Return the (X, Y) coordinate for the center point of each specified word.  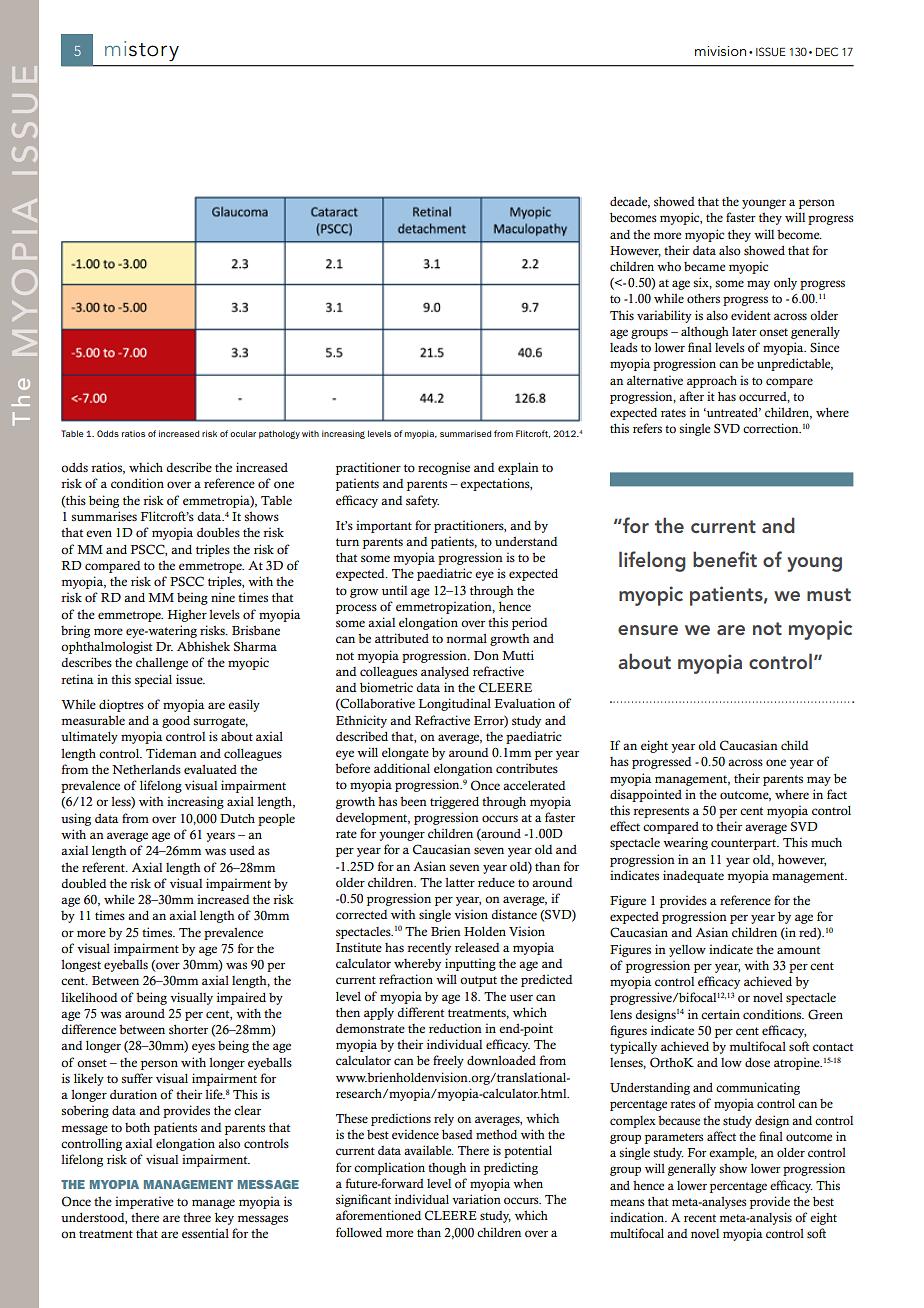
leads (624, 347)
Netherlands (146, 769)
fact (837, 794)
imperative (144, 1202)
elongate (405, 754)
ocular (243, 433)
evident (751, 315)
